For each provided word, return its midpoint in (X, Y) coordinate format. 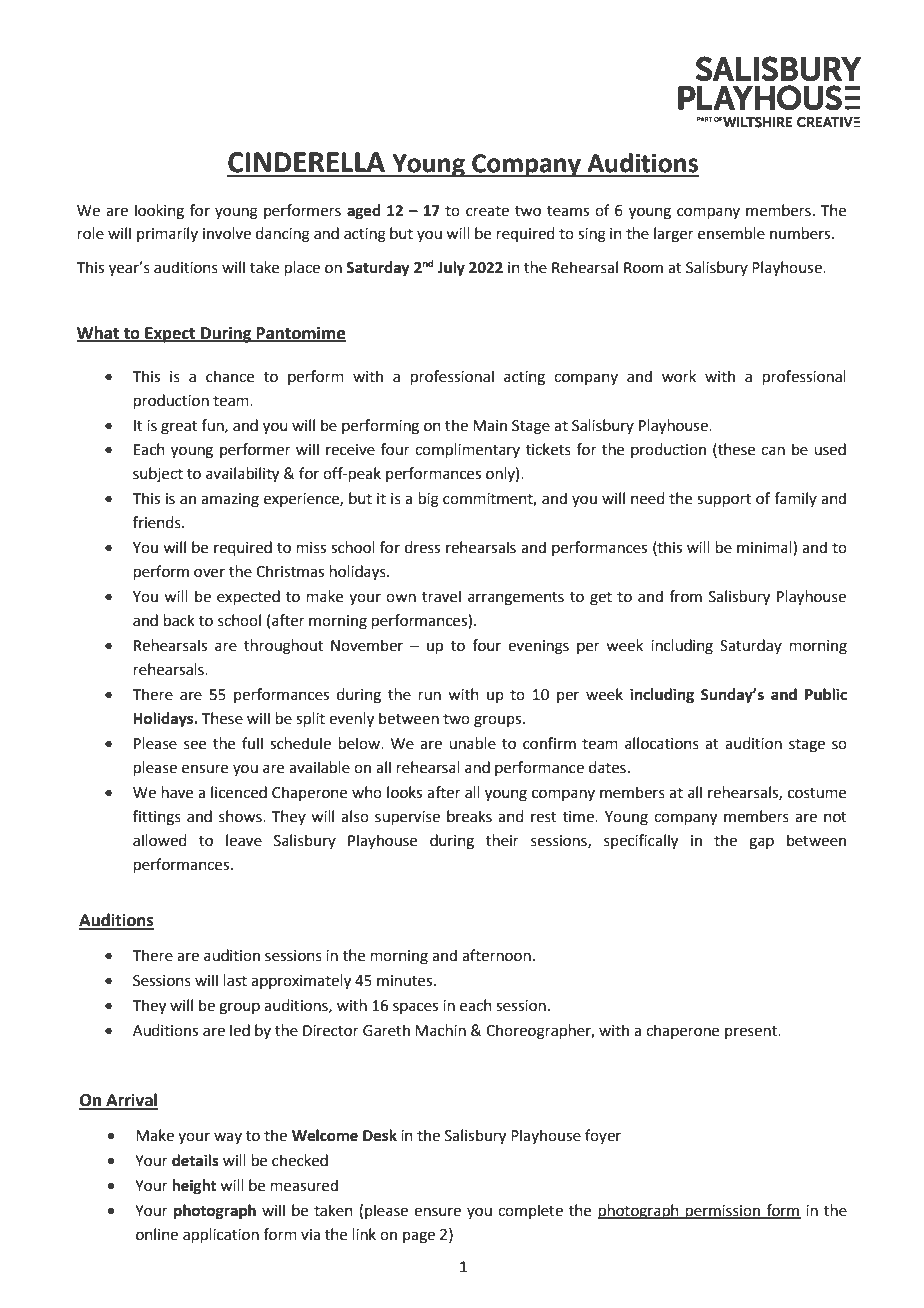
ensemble (731, 233)
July (451, 269)
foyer (603, 1136)
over (209, 573)
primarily (167, 234)
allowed (160, 840)
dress (422, 547)
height (194, 1187)
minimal (765, 548)
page (419, 1237)
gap (761, 843)
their (502, 840)
